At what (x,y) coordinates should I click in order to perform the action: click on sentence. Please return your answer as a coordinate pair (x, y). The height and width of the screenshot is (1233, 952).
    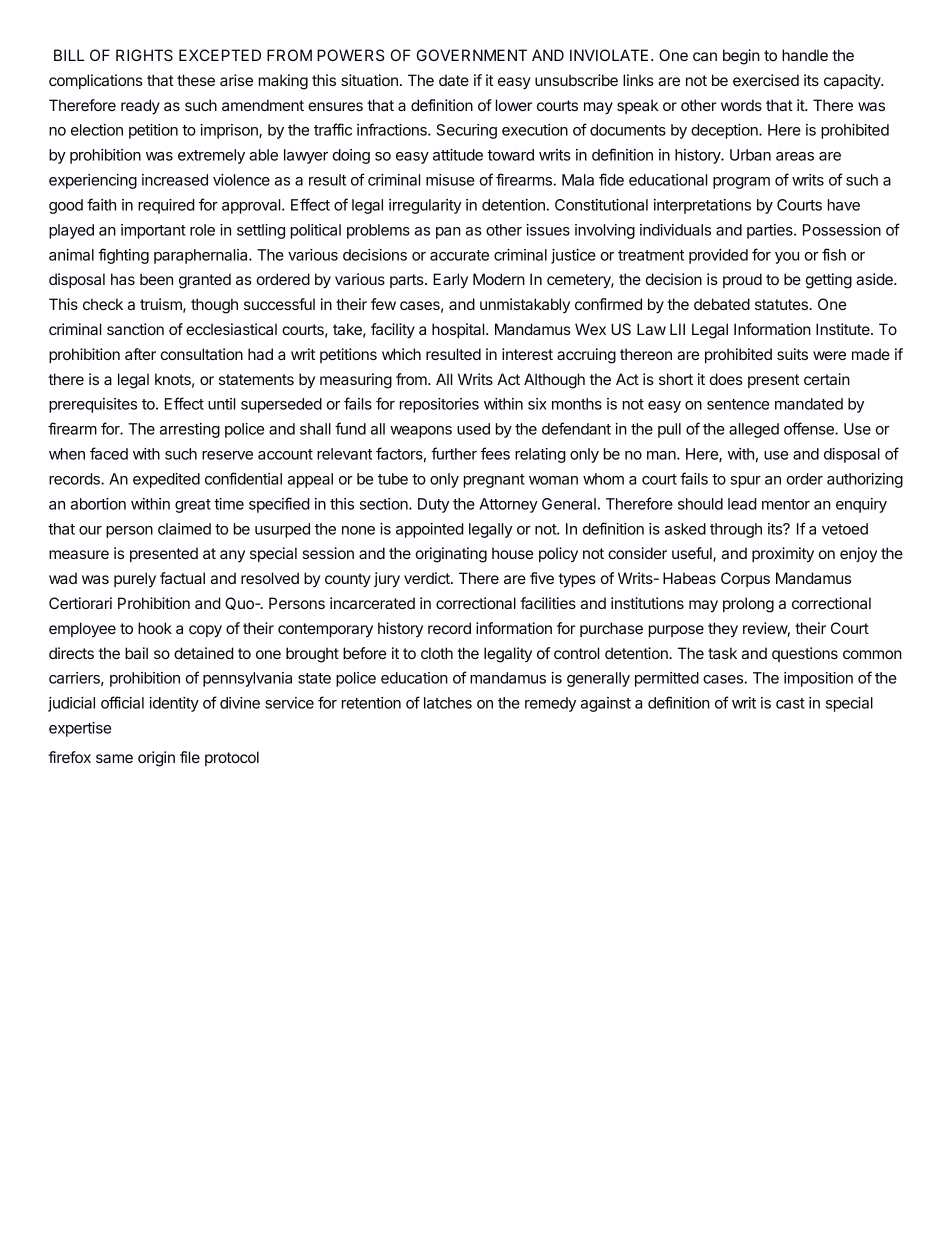
    Looking at the image, I should click on (738, 404).
